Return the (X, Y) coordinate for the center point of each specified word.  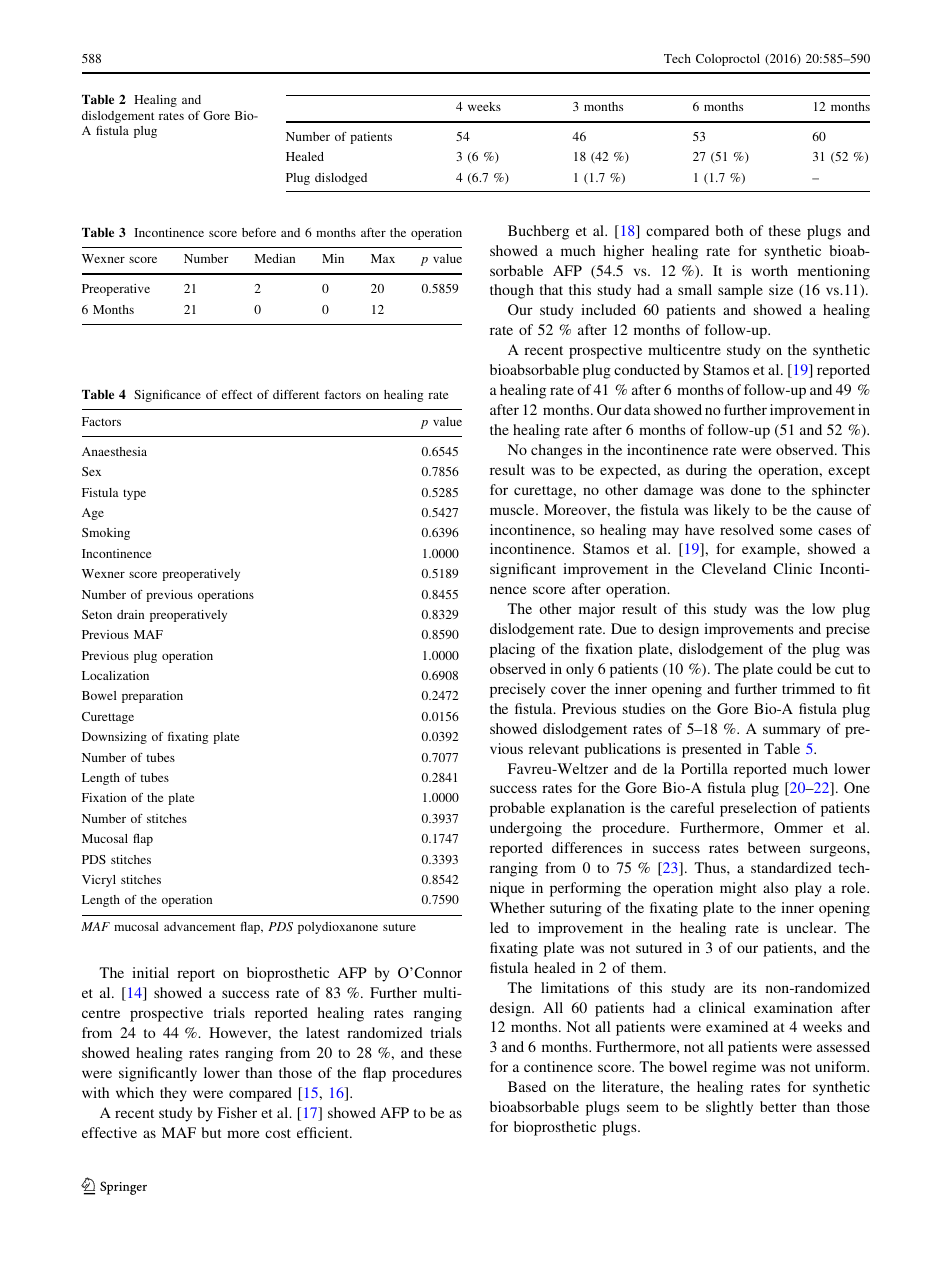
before (259, 232)
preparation (152, 697)
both (729, 230)
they (173, 1094)
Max (383, 258)
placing (512, 650)
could (794, 668)
